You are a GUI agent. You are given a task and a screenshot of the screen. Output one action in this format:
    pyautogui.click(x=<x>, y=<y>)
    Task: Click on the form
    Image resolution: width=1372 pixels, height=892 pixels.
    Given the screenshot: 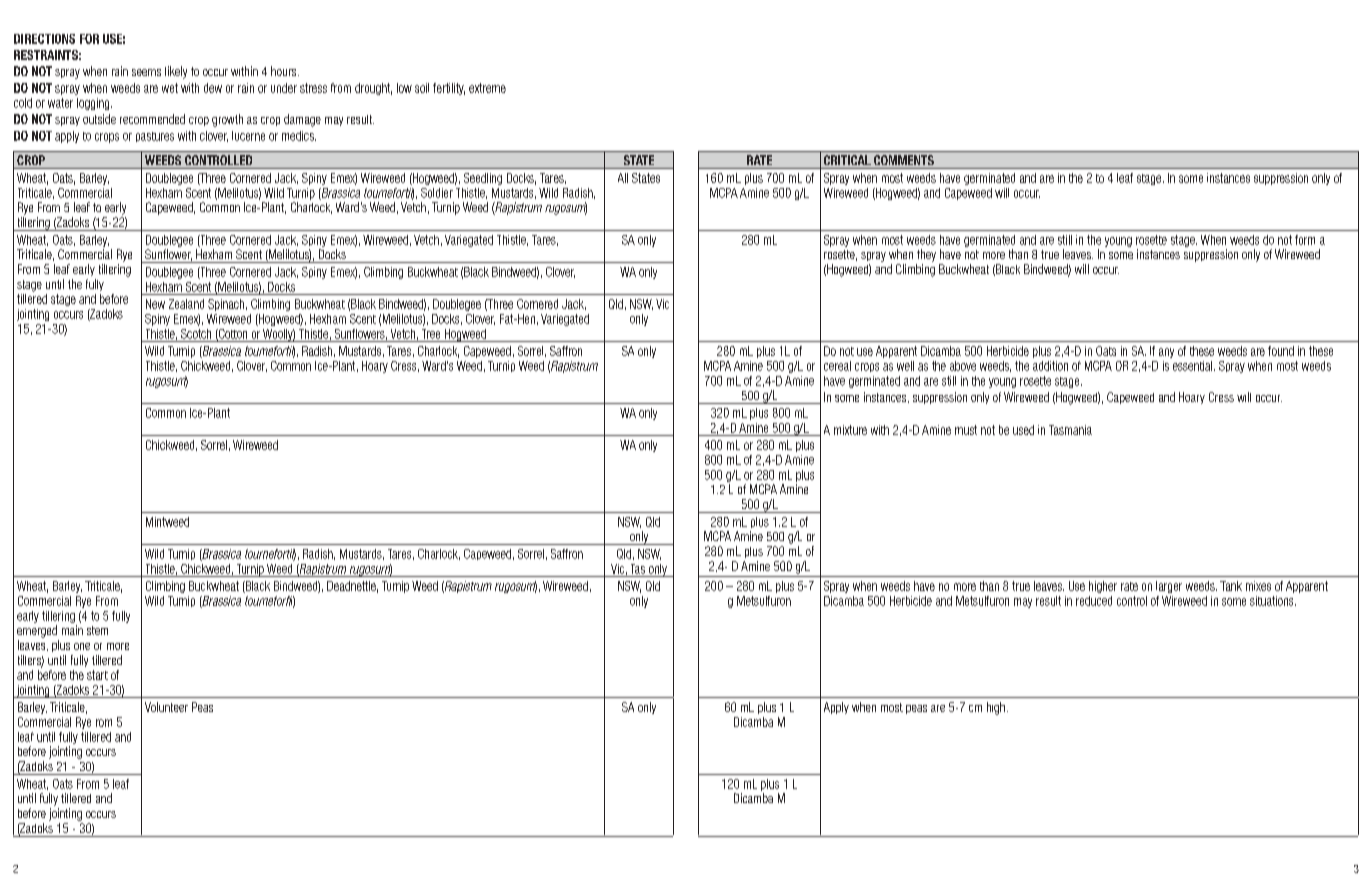 What is the action you would take?
    pyautogui.click(x=1305, y=240)
